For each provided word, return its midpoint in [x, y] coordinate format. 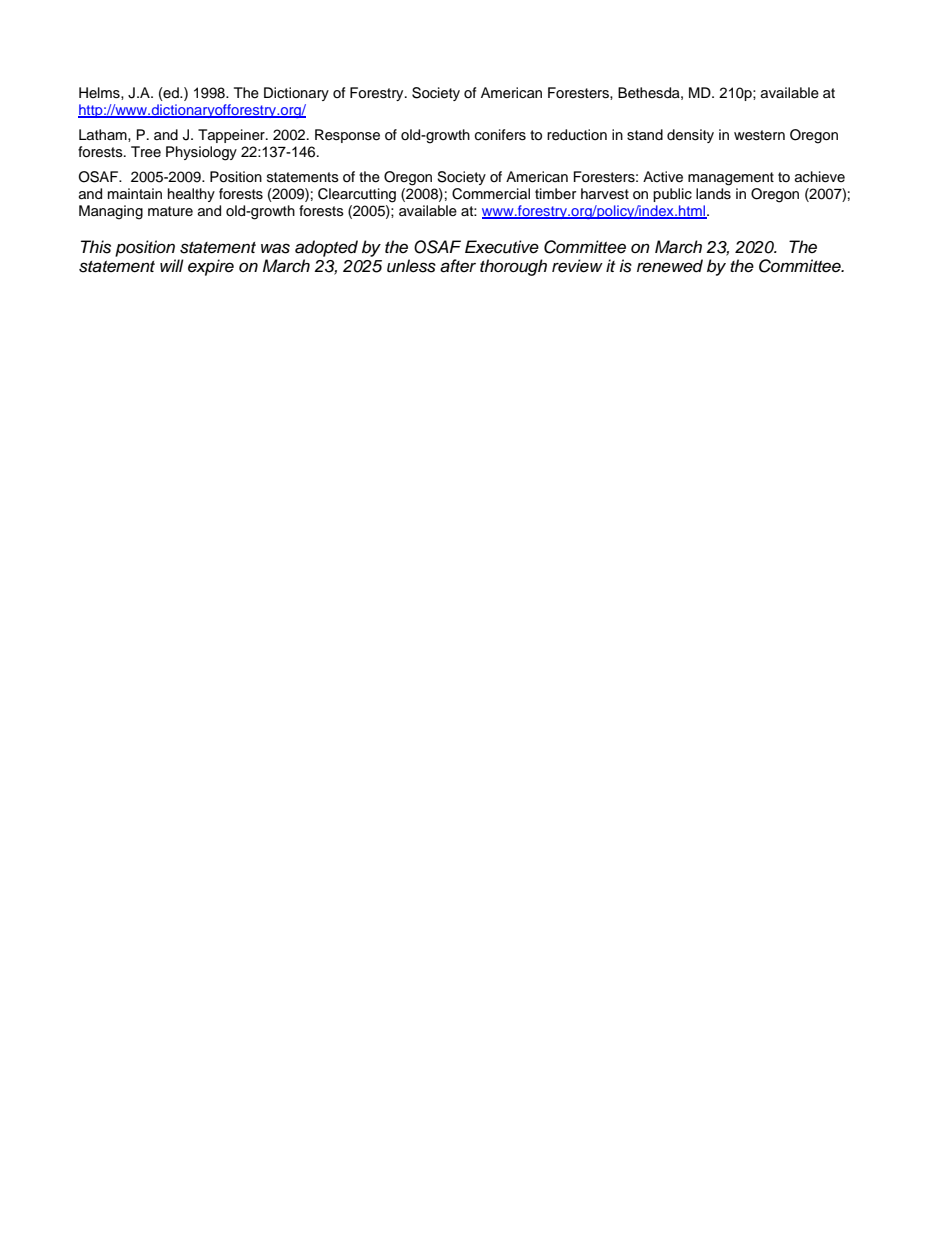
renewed [670, 266]
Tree [146, 152]
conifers [500, 135]
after [458, 266]
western [759, 135]
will [172, 265]
